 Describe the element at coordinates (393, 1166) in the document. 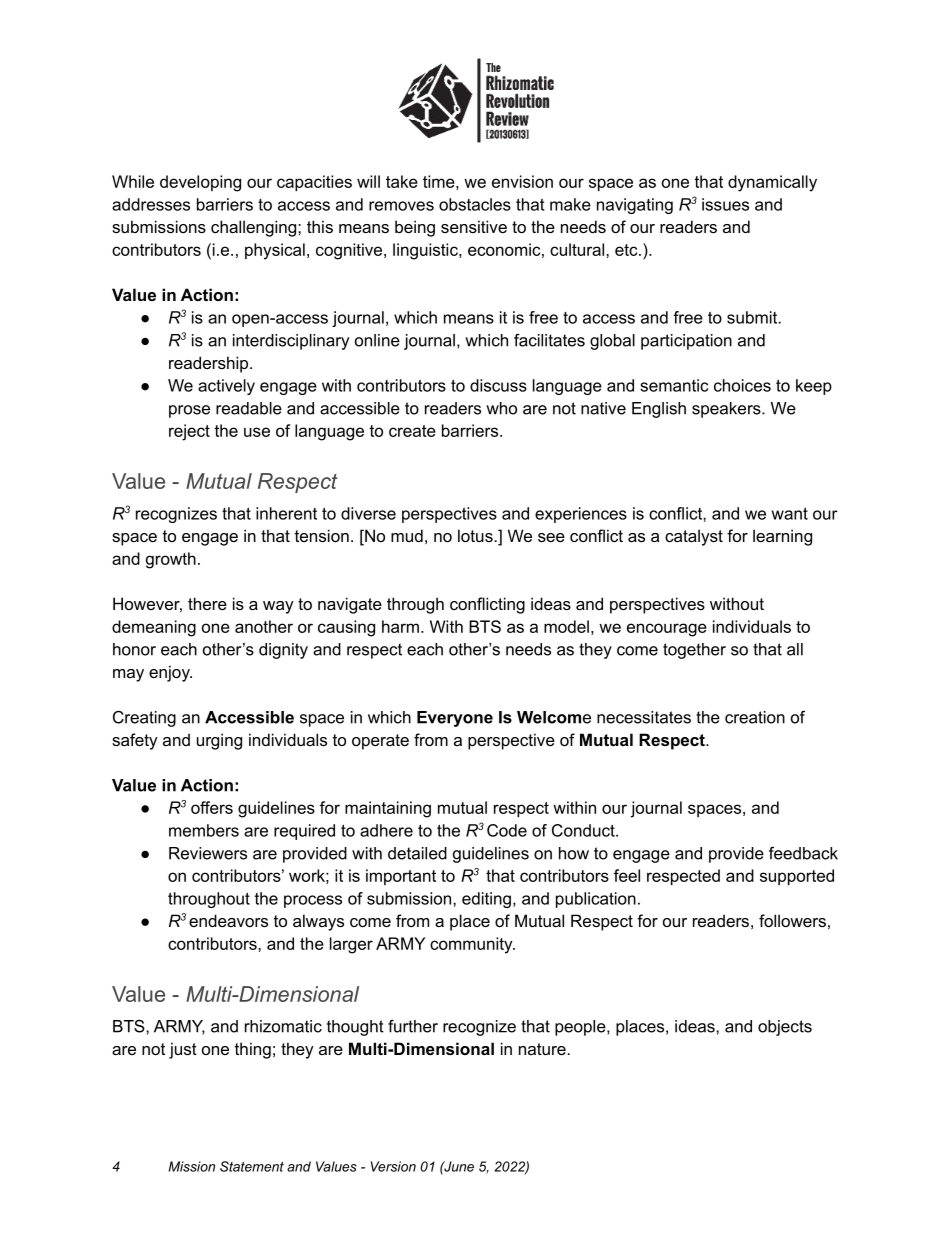

I see `Version` at that location.
